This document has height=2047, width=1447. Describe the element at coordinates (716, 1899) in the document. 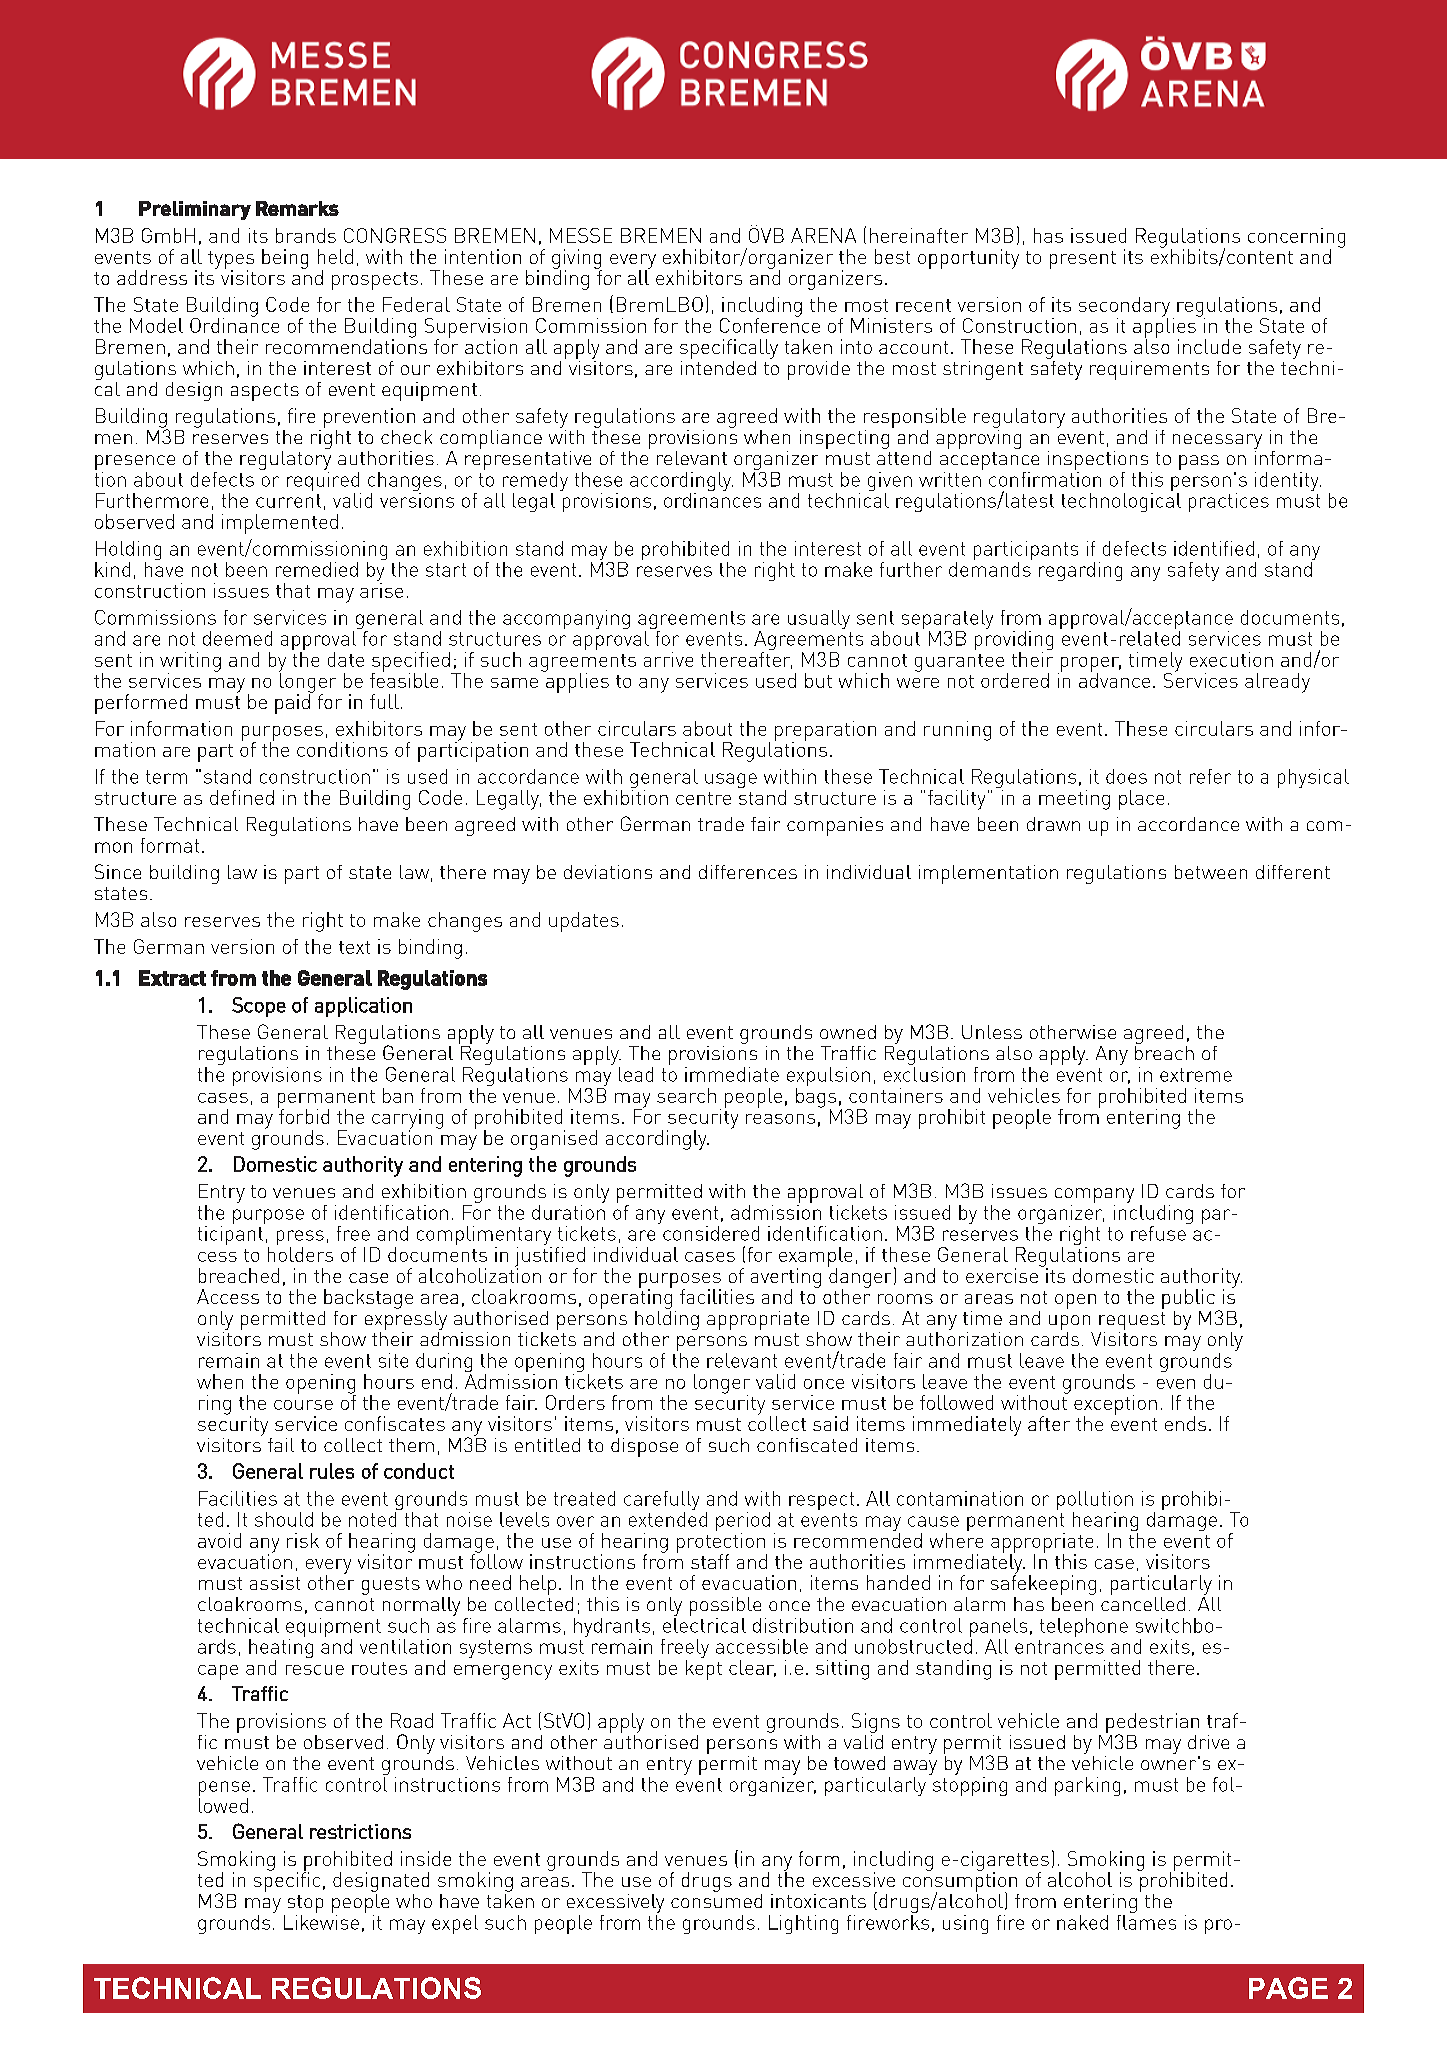

I see `consumed` at that location.
